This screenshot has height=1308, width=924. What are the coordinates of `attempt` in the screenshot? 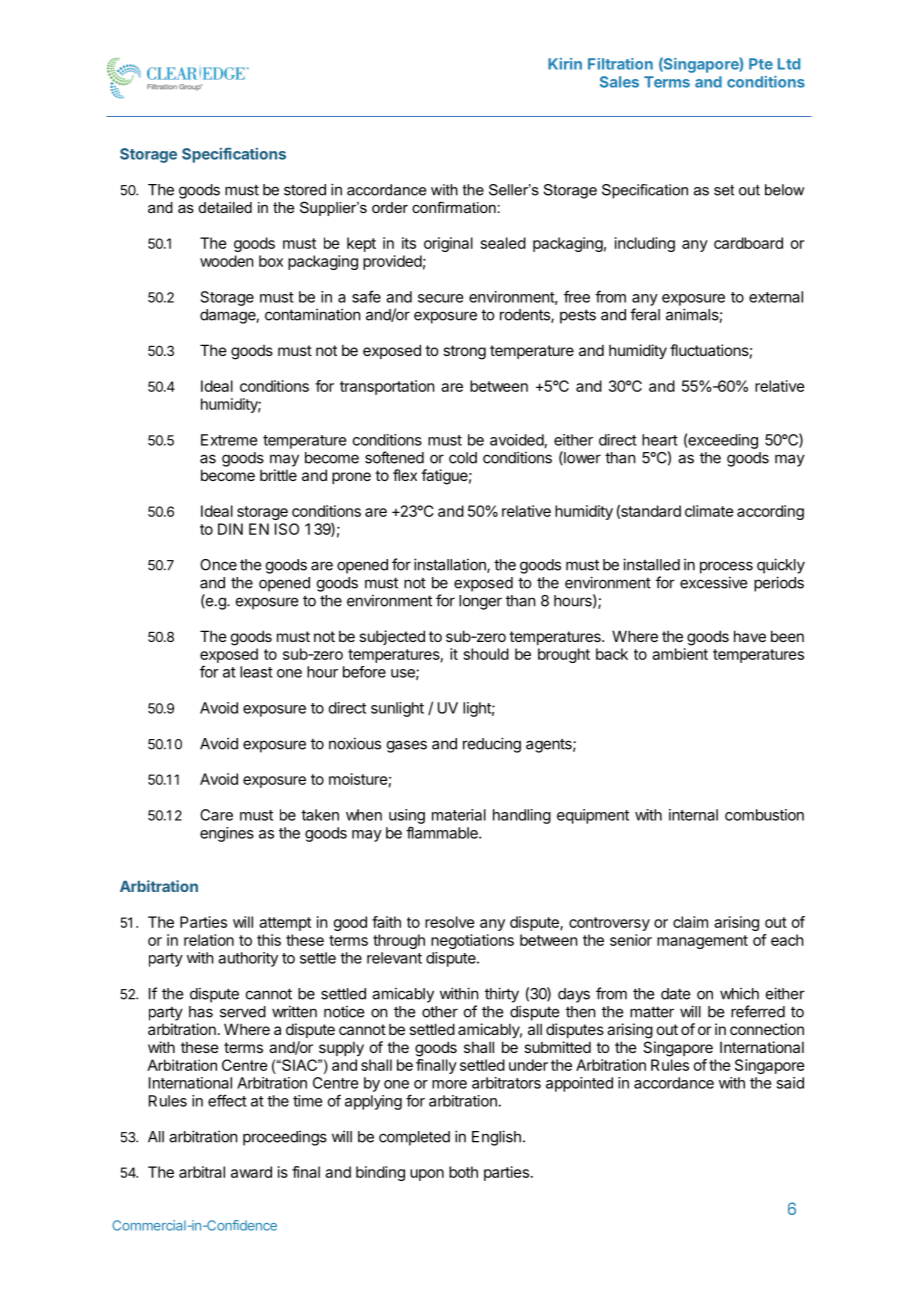 It's located at (285, 924).
